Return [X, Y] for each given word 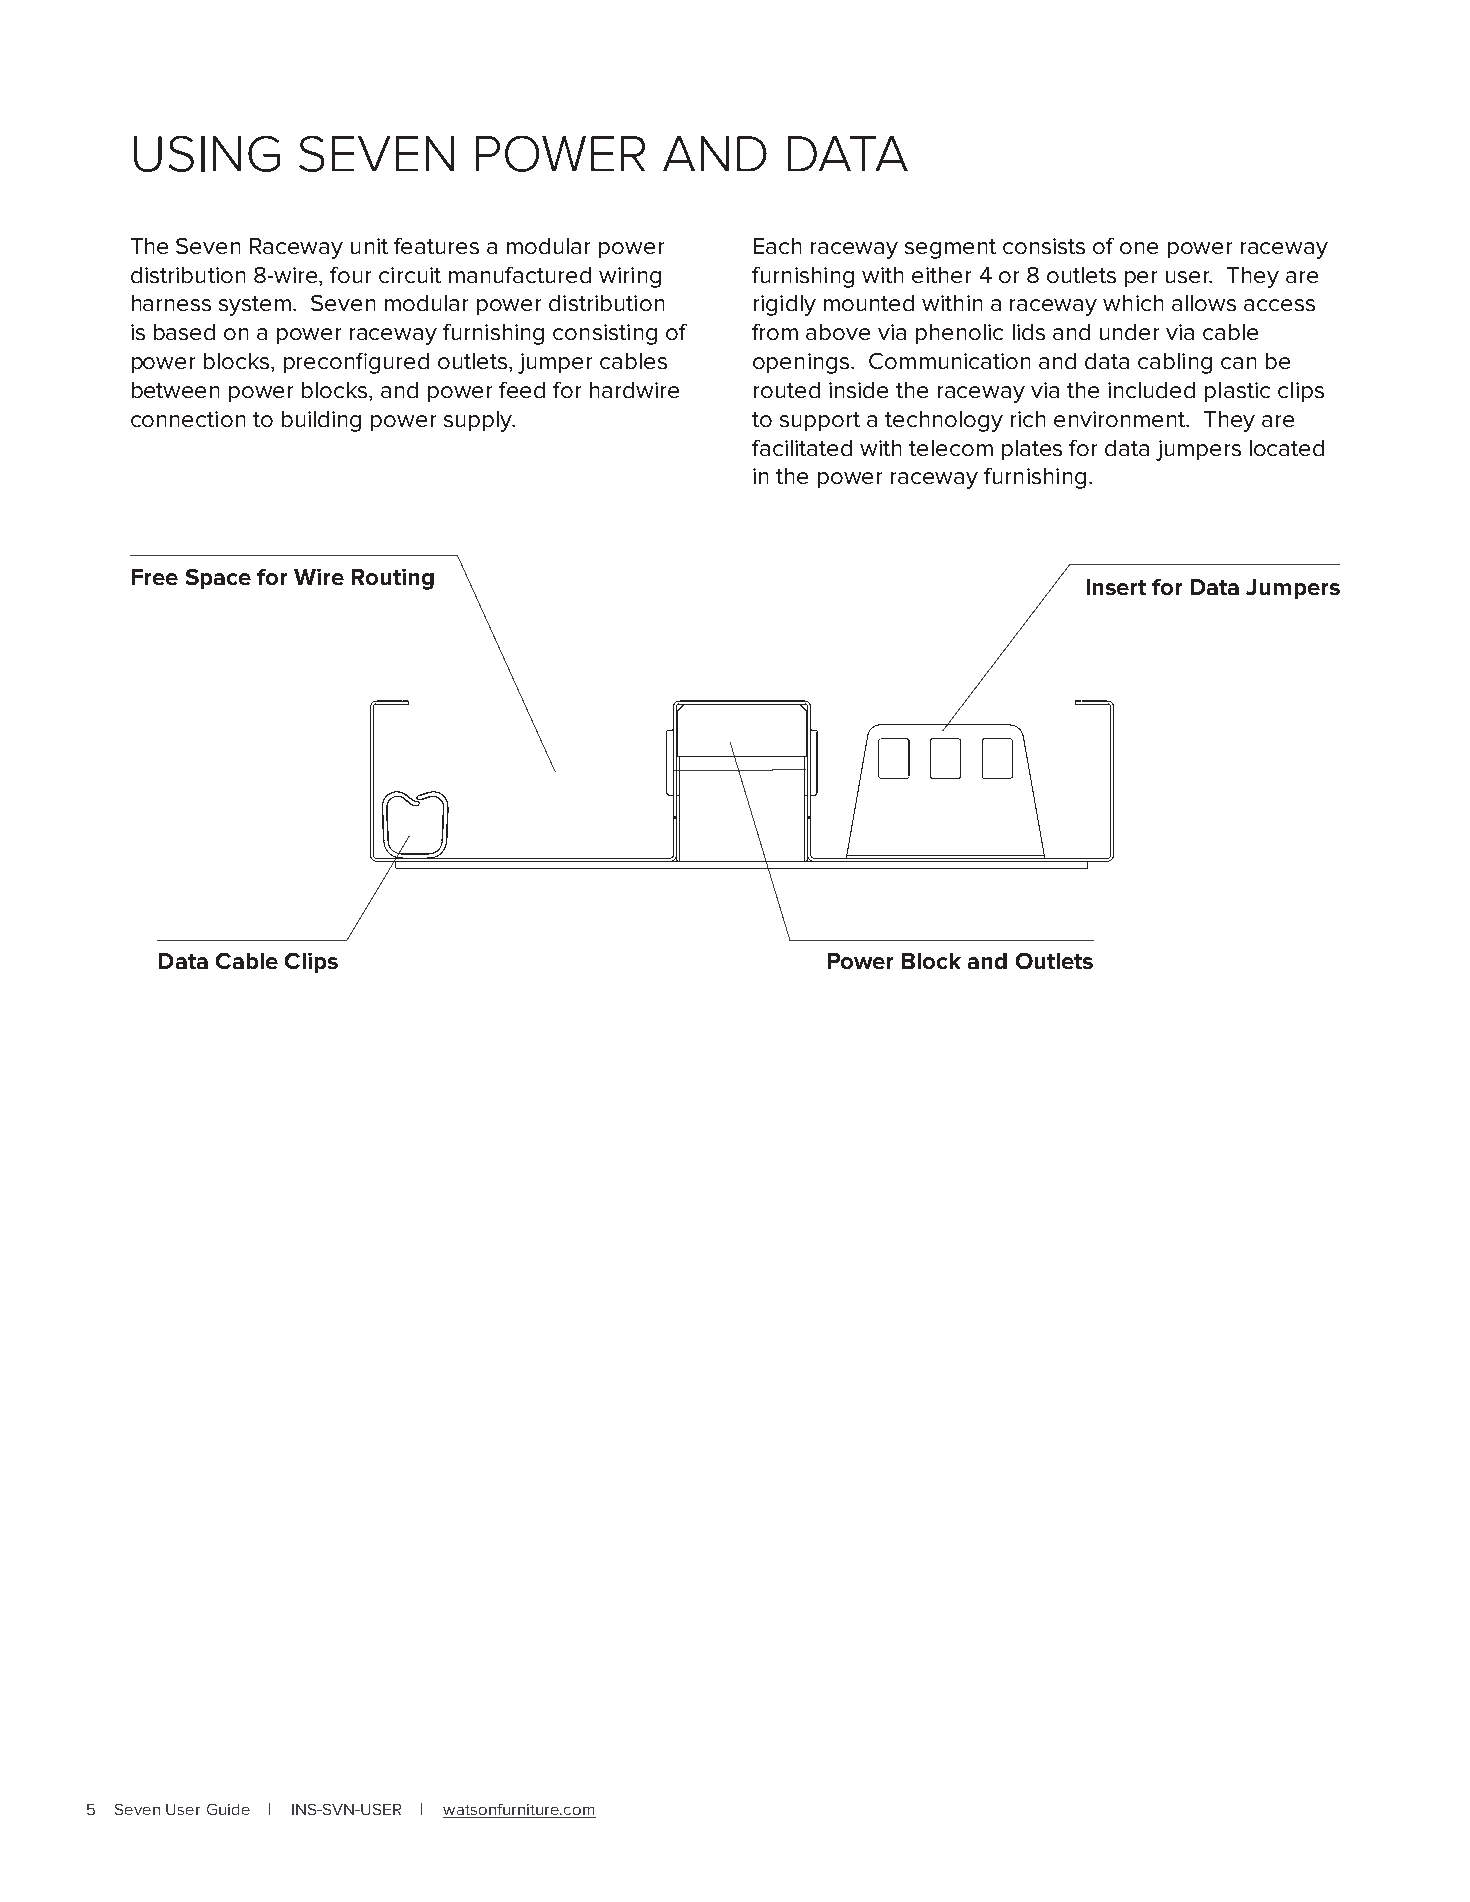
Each [777, 246]
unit [369, 246]
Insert [1116, 587]
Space [218, 579]
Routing [393, 579]
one [1139, 248]
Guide [228, 1809]
